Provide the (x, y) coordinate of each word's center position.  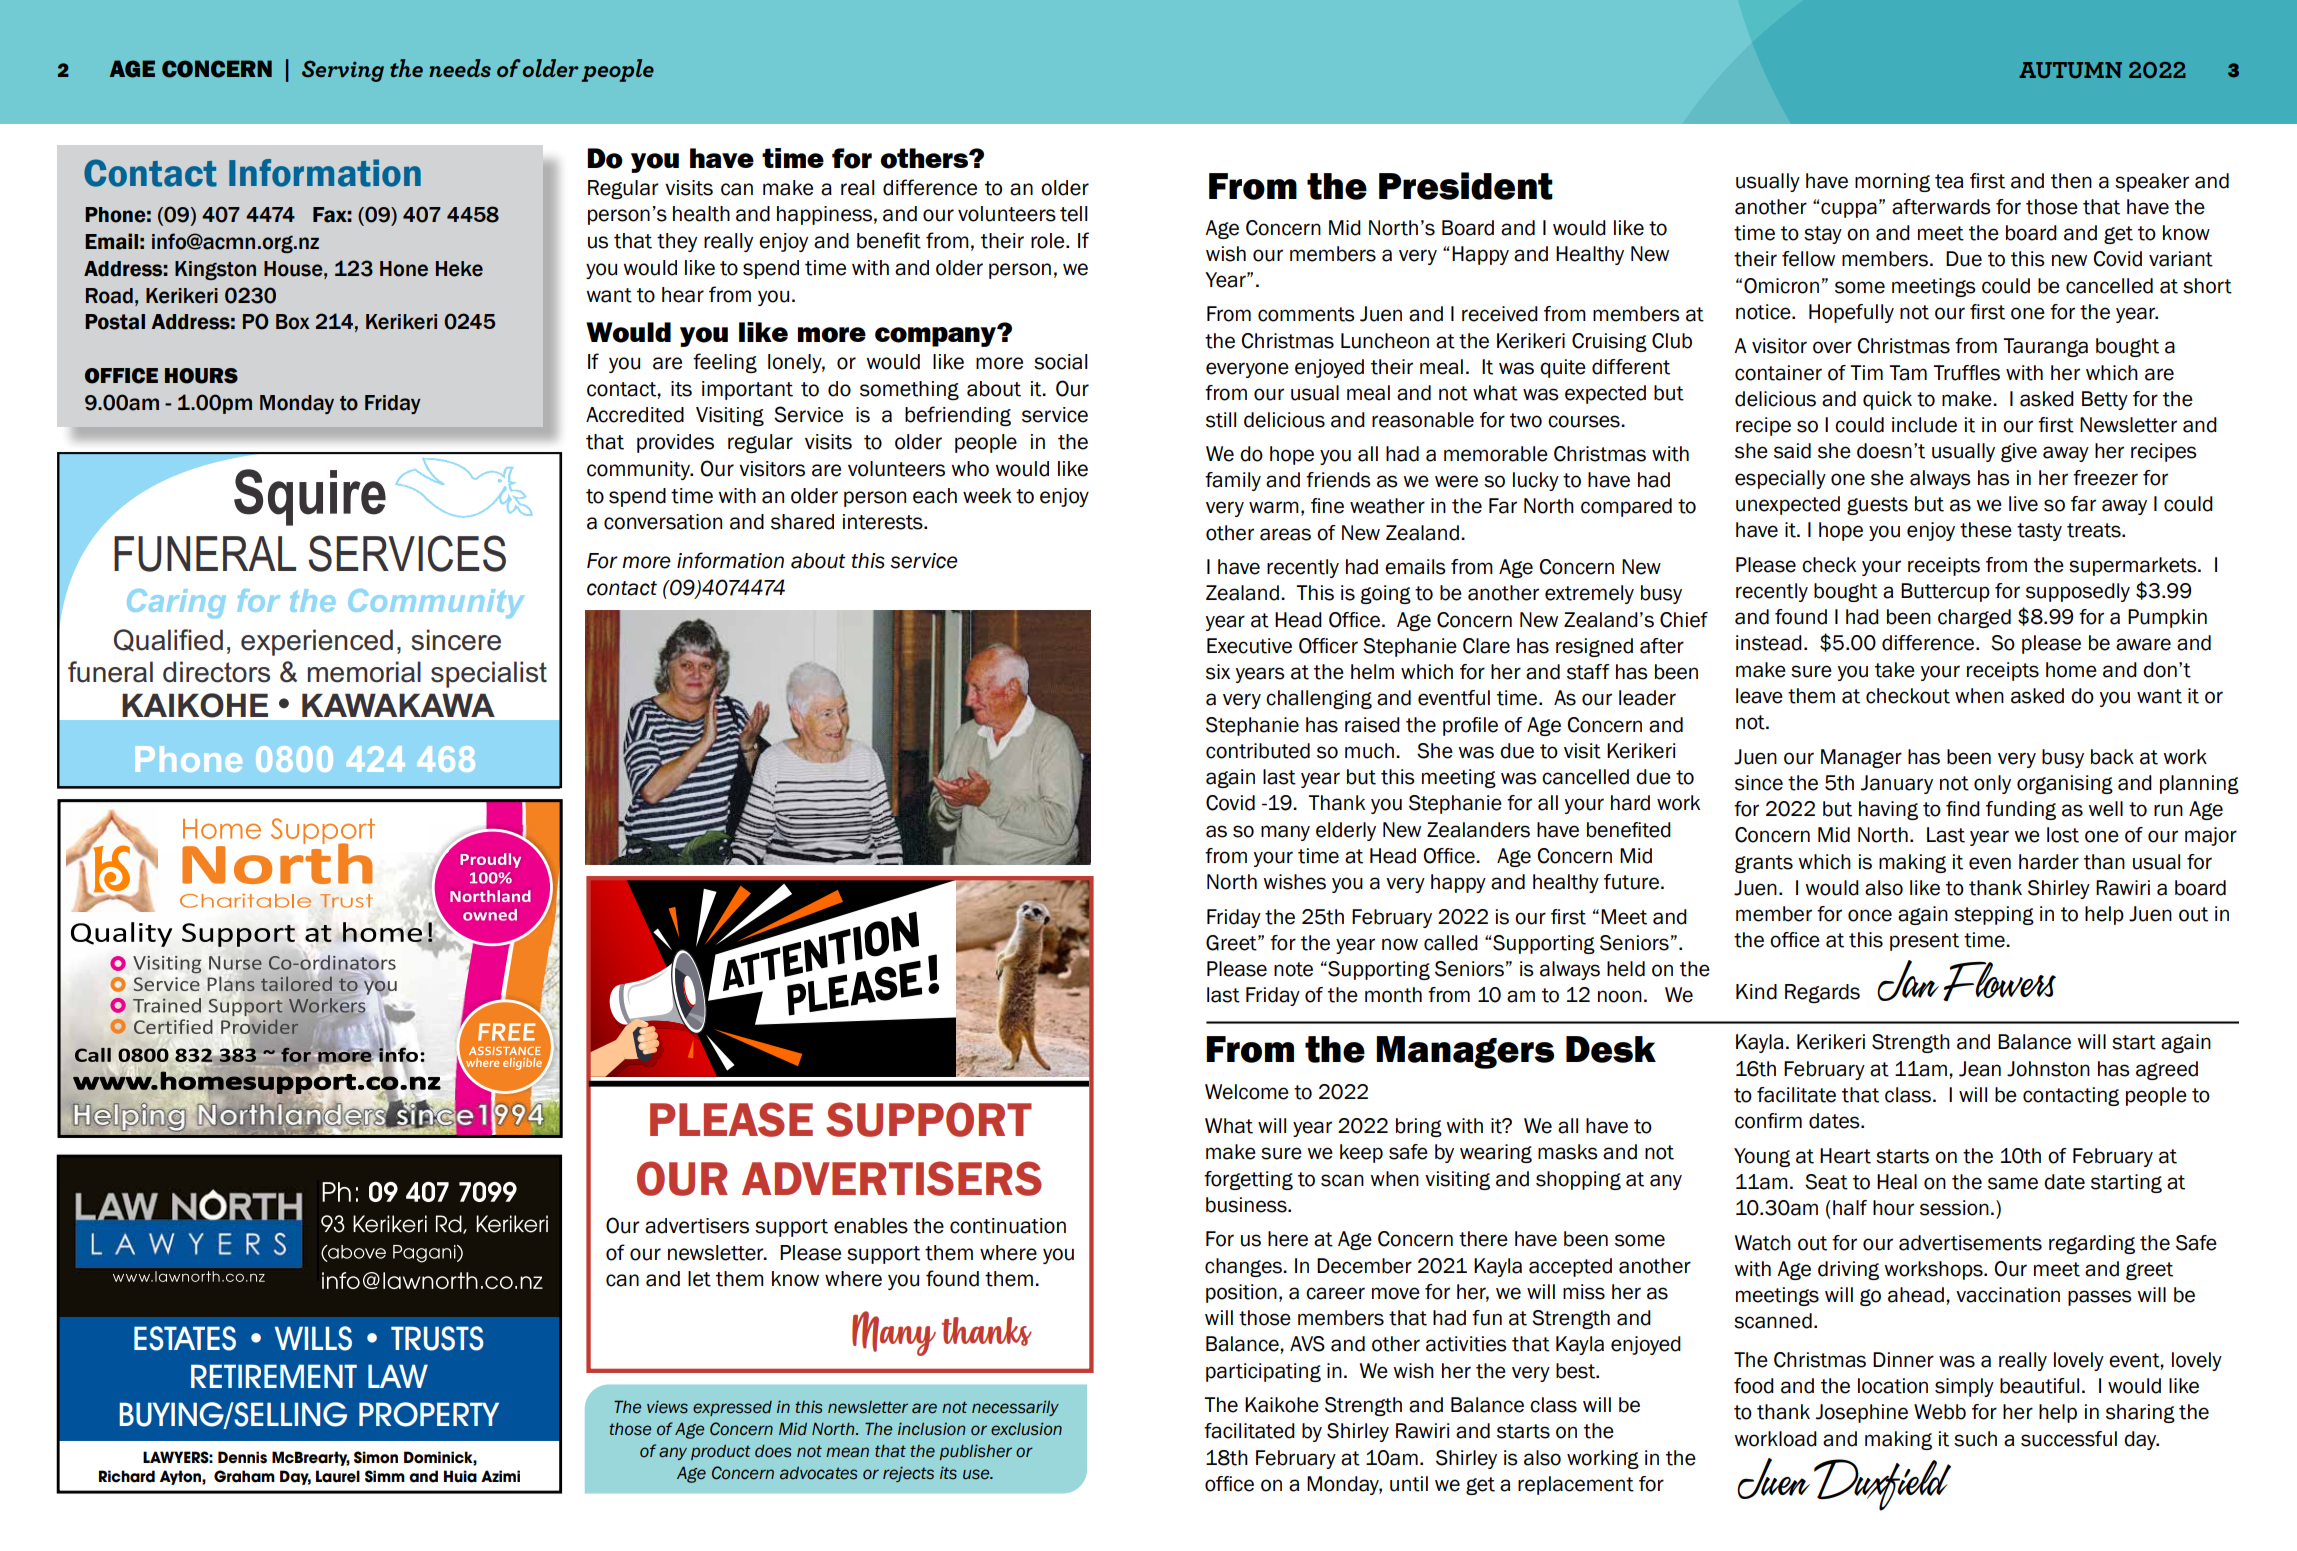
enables (871, 1226)
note (1293, 969)
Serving (343, 71)
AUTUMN (2070, 70)
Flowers (1999, 981)
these (1986, 530)
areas (1285, 534)
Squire (310, 497)
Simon (376, 1457)
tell (1074, 214)
